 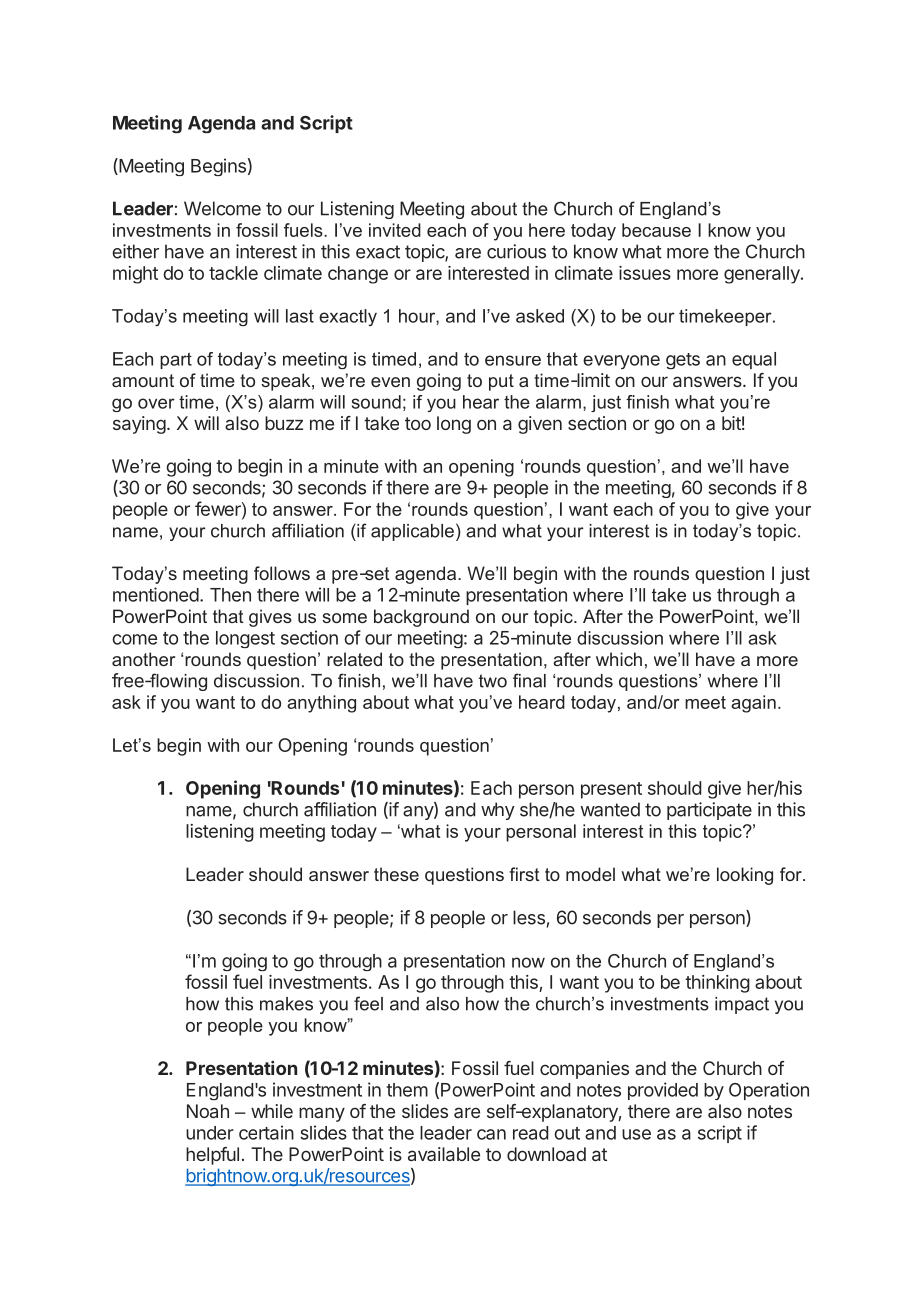 What do you see at coordinates (233, 273) in the screenshot?
I see `tackle` at bounding box center [233, 273].
